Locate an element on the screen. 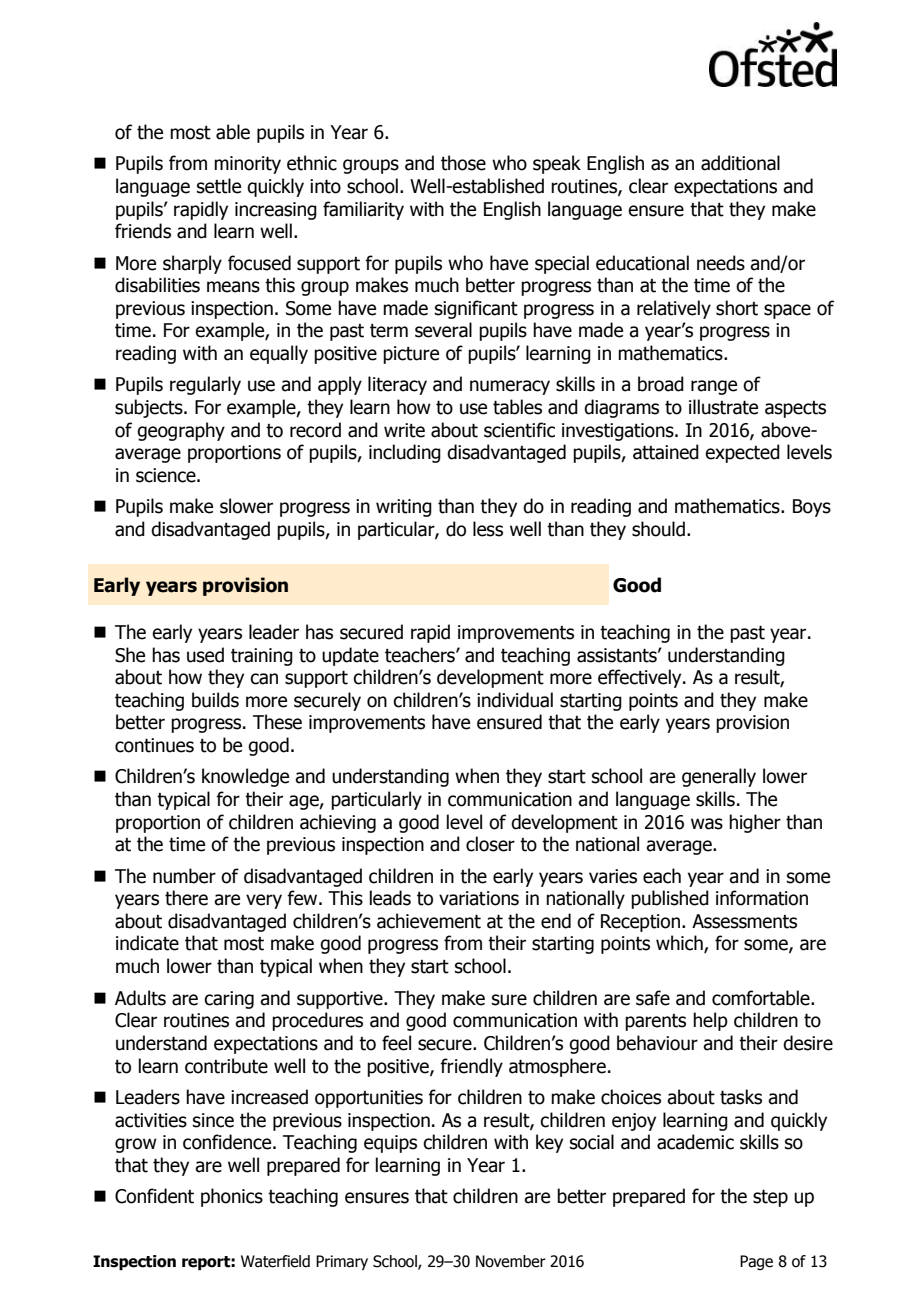  phonics is located at coordinates (232, 1197).
